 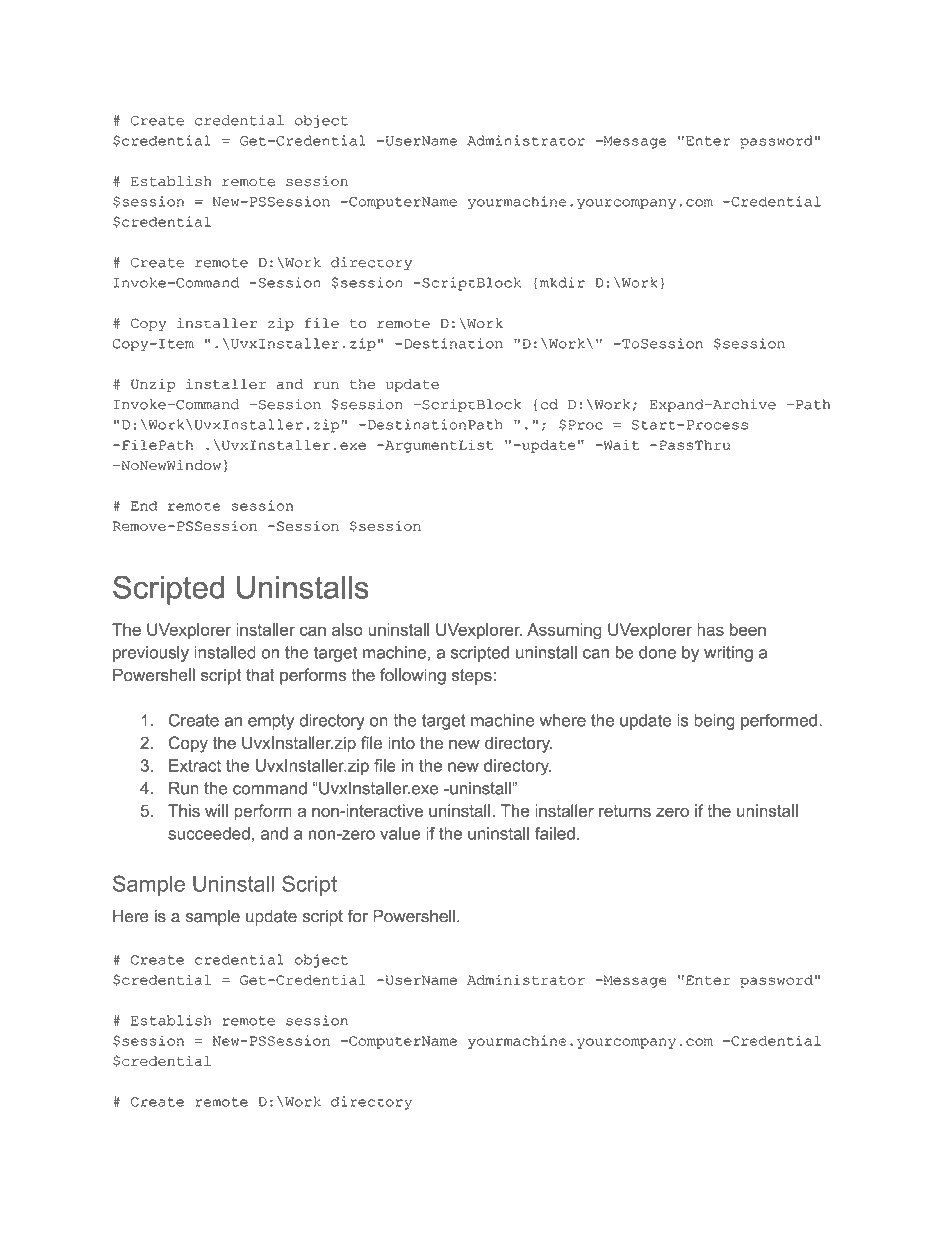 What do you see at coordinates (473, 677) in the page?
I see `steps` at bounding box center [473, 677].
